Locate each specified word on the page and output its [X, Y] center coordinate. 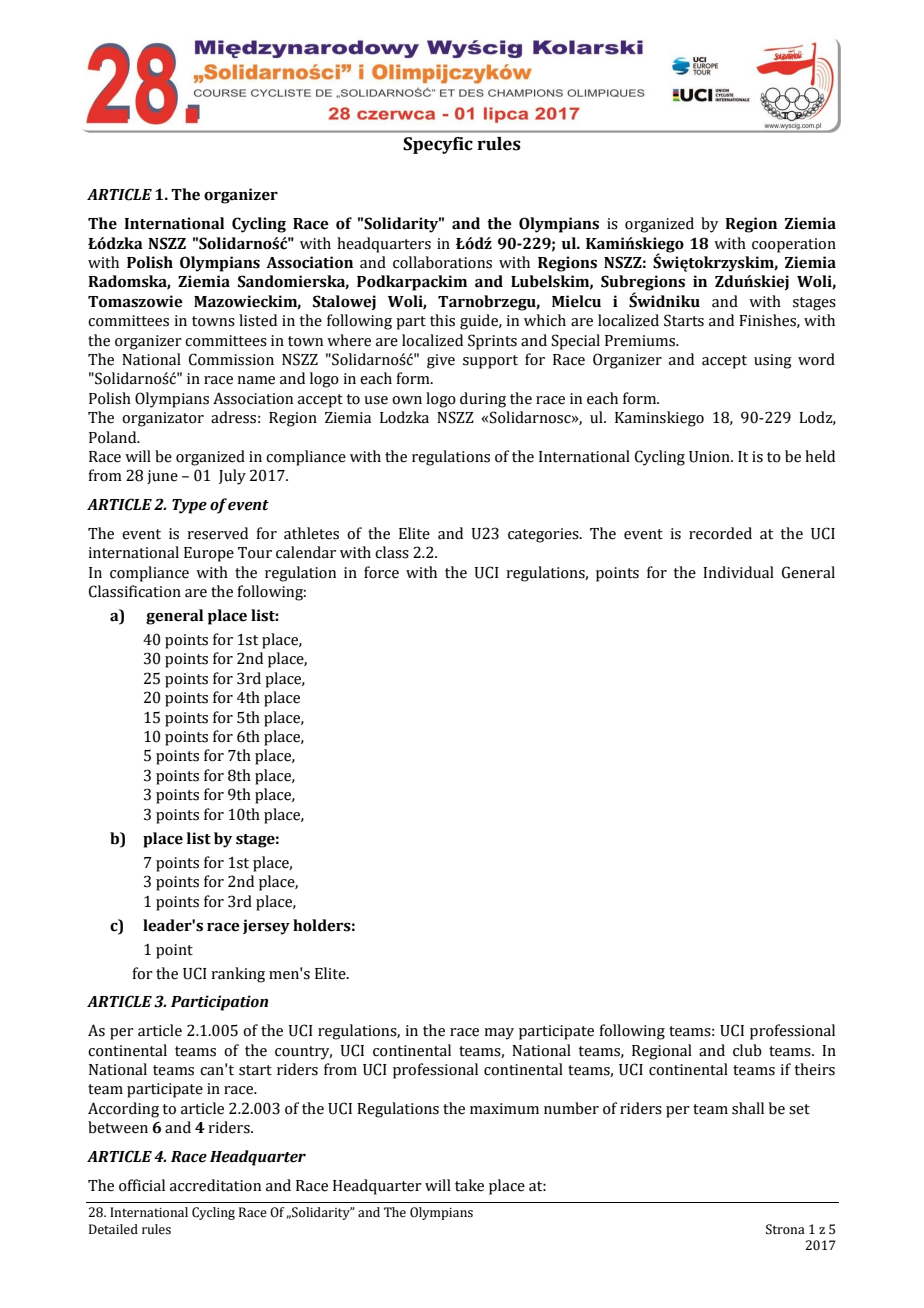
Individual [738, 572]
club [747, 1050]
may [499, 1034]
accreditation [215, 1185]
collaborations [442, 262]
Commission [231, 359]
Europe [209, 554]
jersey [266, 927]
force [381, 572]
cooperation [794, 245]
